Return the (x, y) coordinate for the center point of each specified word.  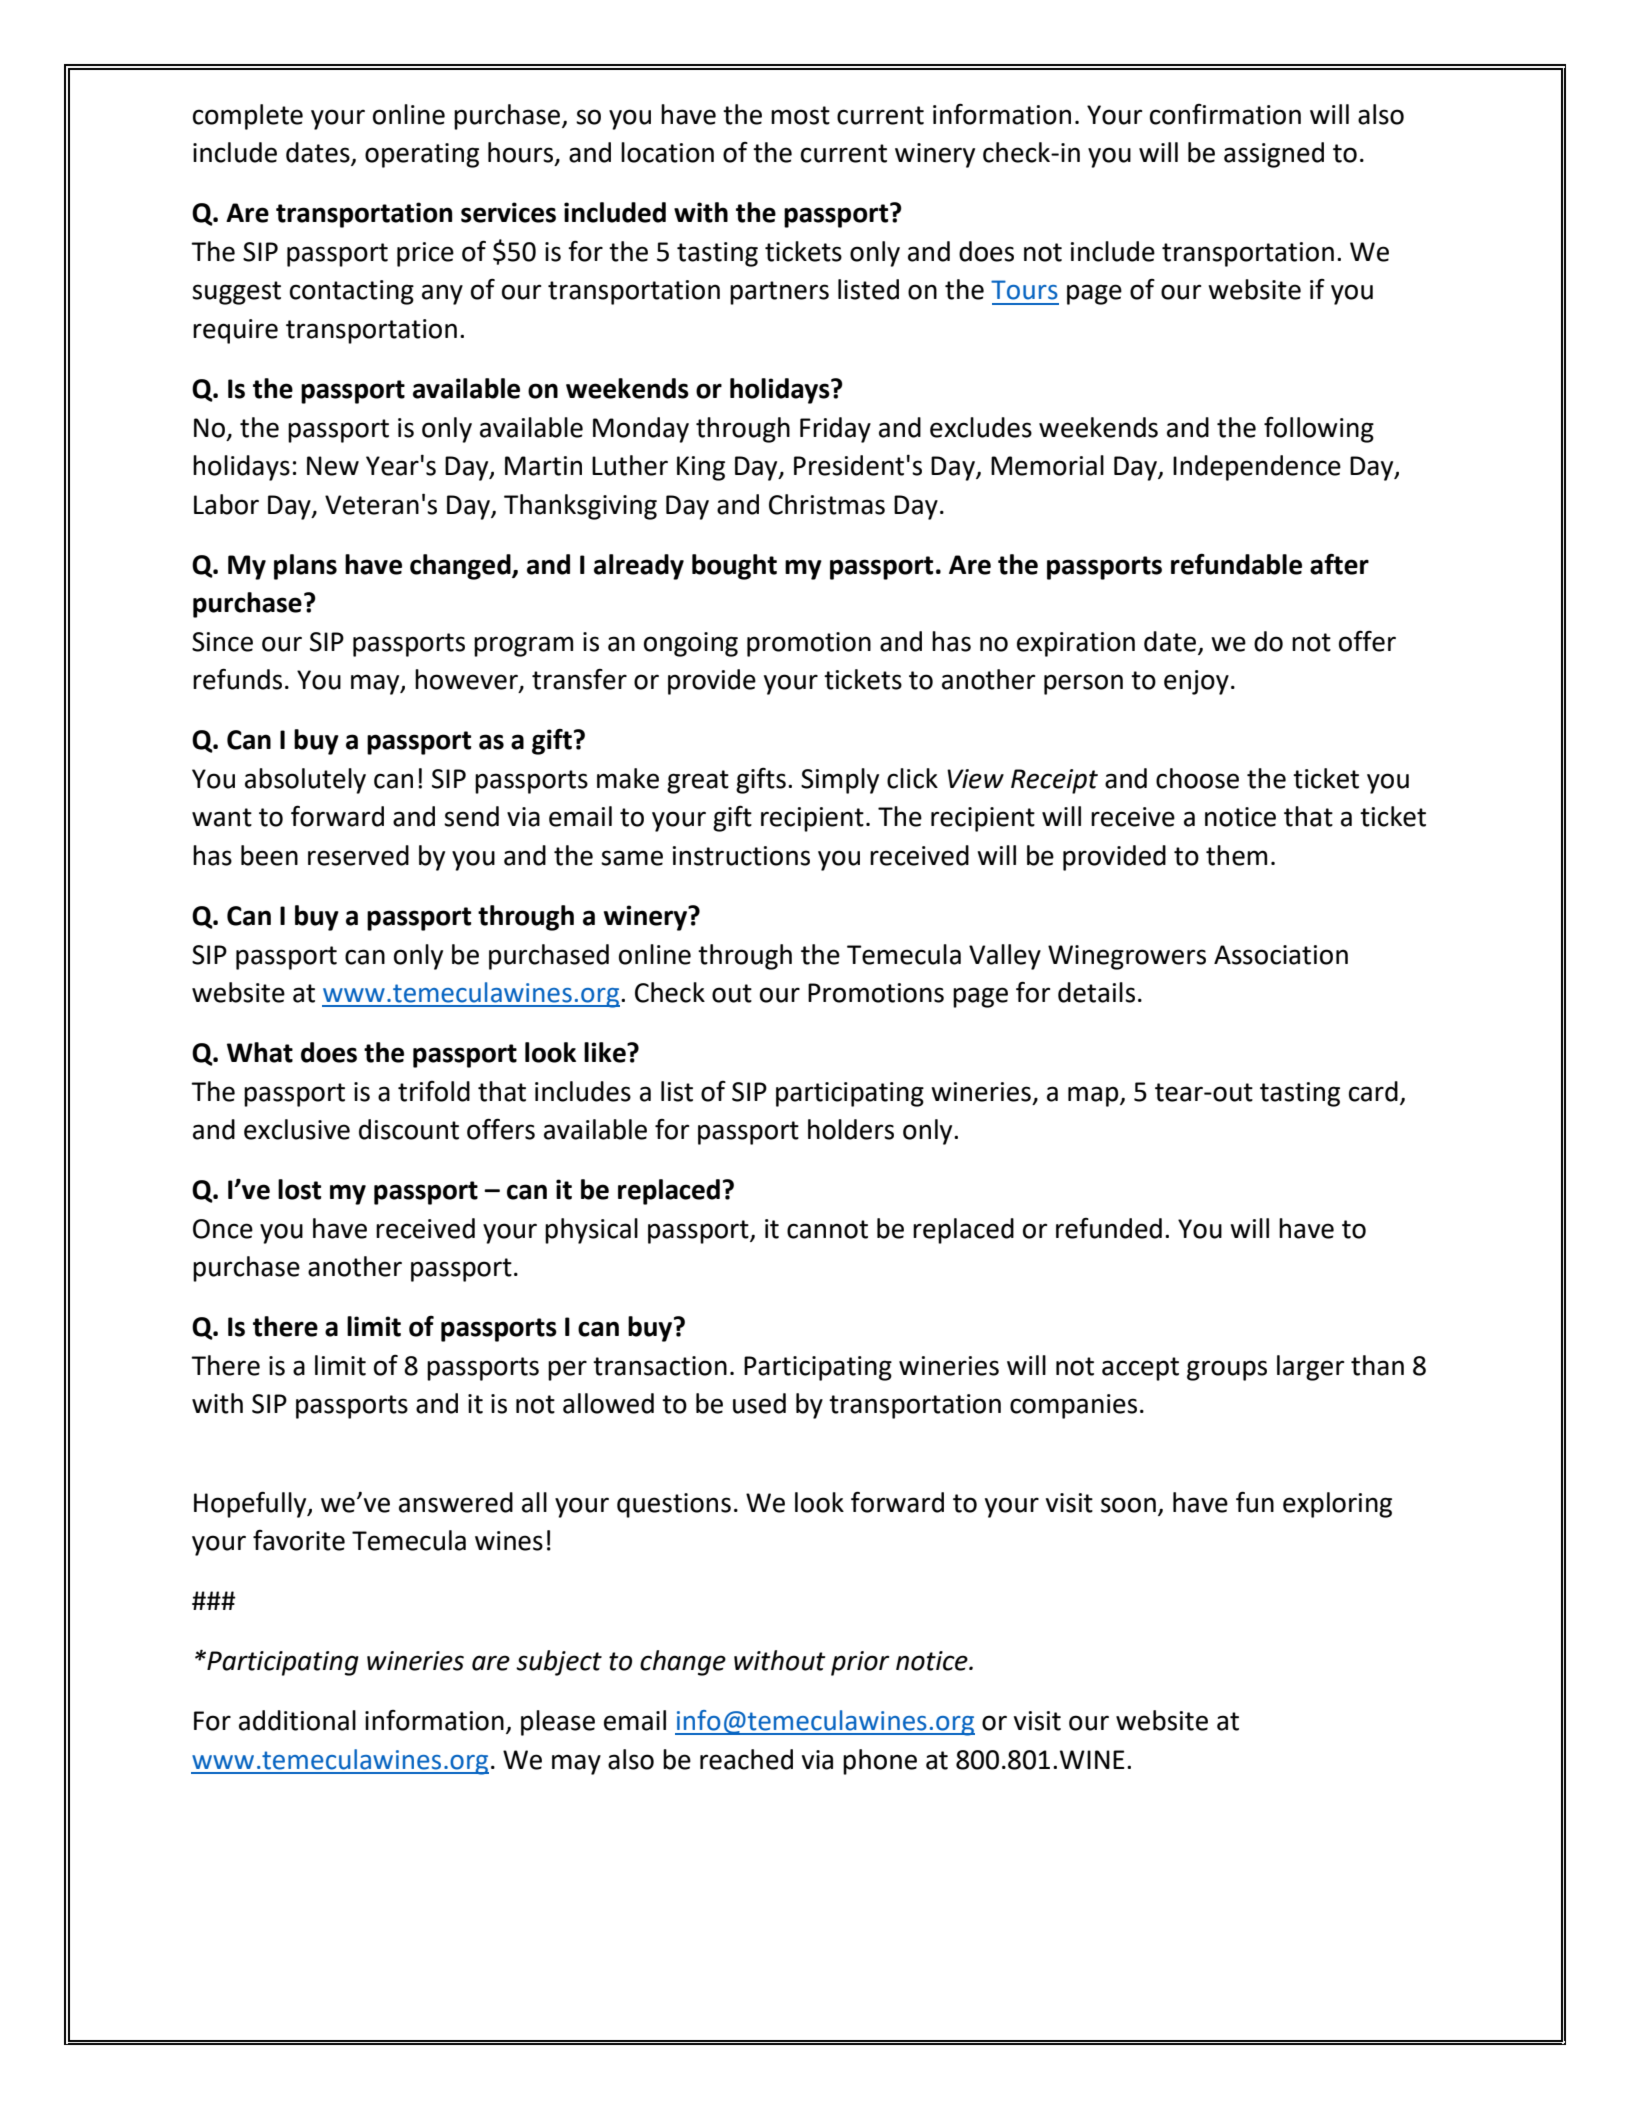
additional (297, 1720)
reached (746, 1759)
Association (1281, 955)
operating (422, 155)
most (800, 115)
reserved (358, 855)
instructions (741, 856)
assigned (1274, 155)
